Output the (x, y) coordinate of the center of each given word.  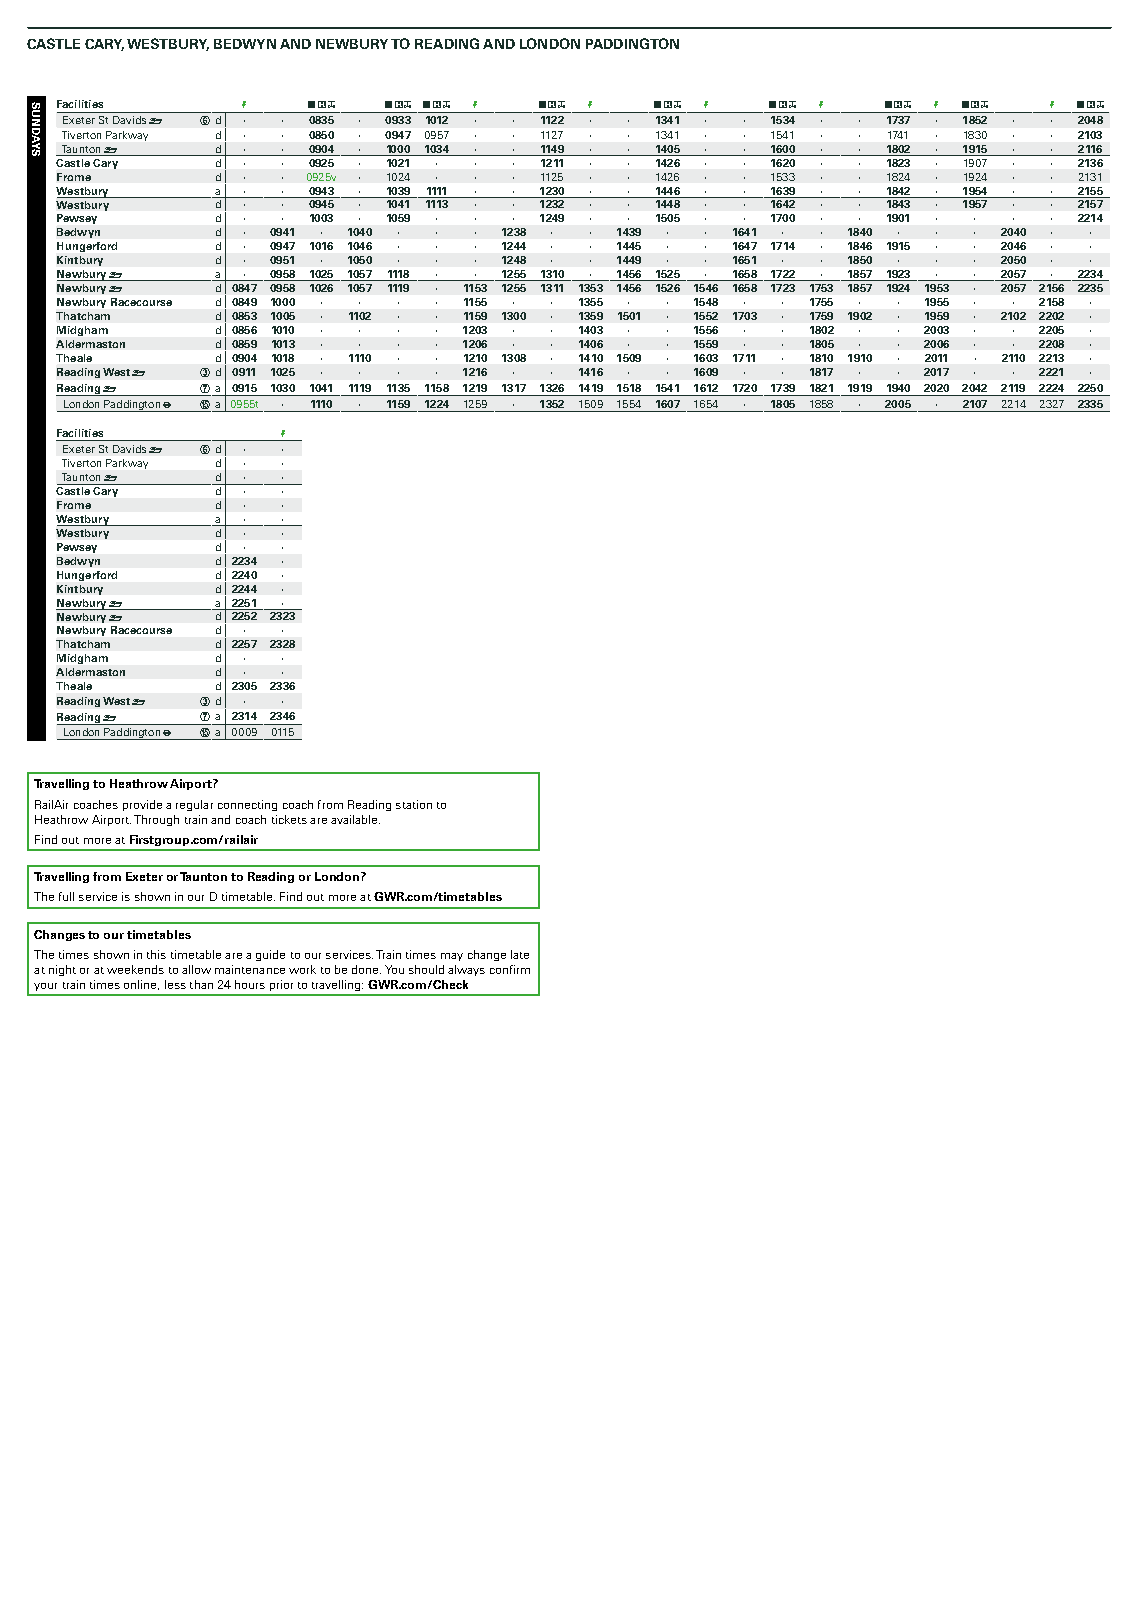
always (466, 970)
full (66, 896)
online (141, 985)
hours (250, 984)
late (520, 954)
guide (270, 955)
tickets (289, 819)
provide (142, 805)
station (414, 804)
